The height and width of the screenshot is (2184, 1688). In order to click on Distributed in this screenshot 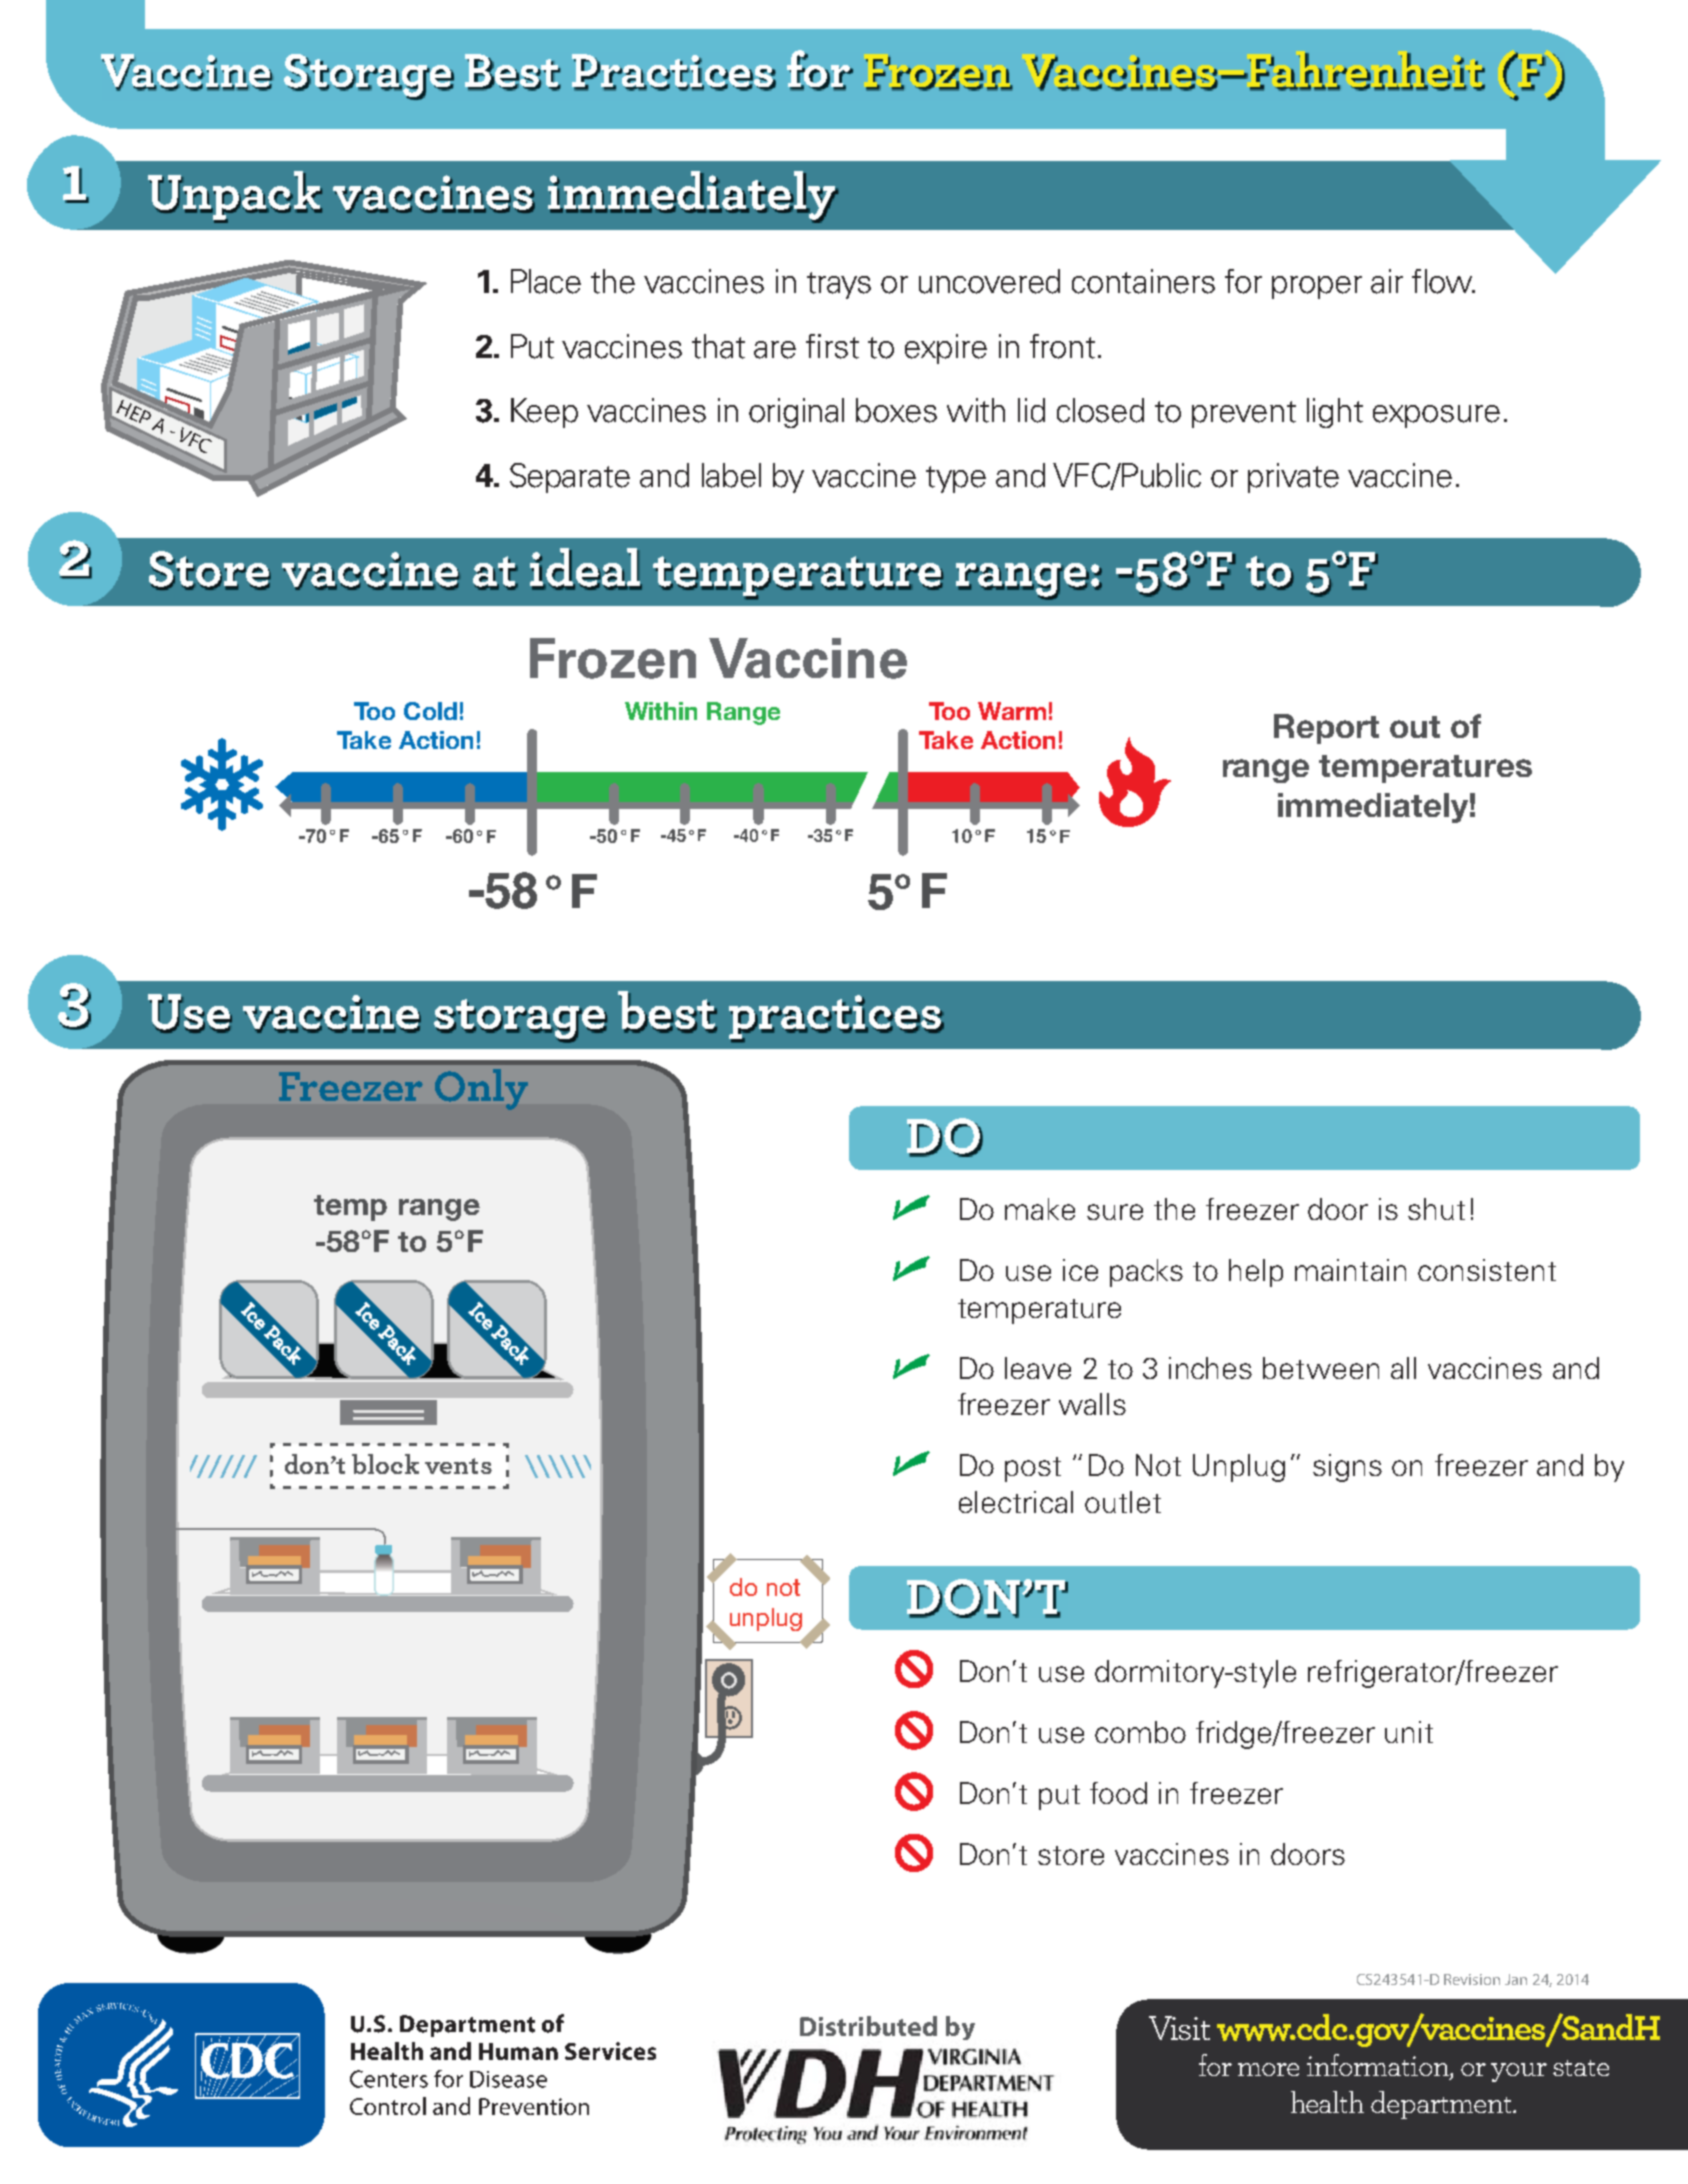, I will do `click(868, 2026)`.
